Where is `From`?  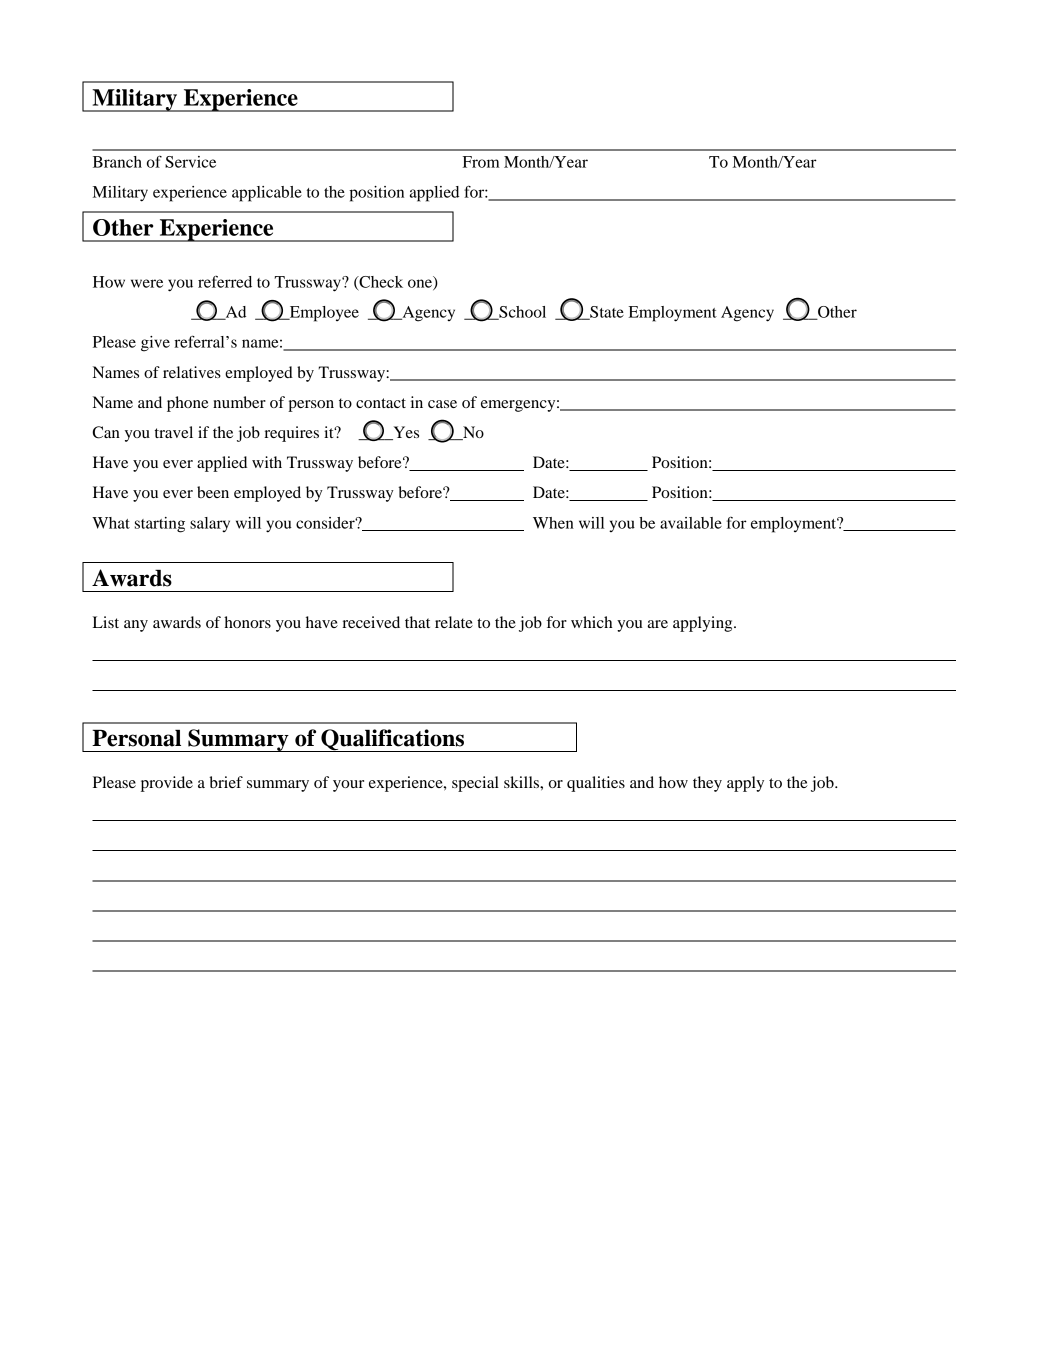 From is located at coordinates (481, 162).
